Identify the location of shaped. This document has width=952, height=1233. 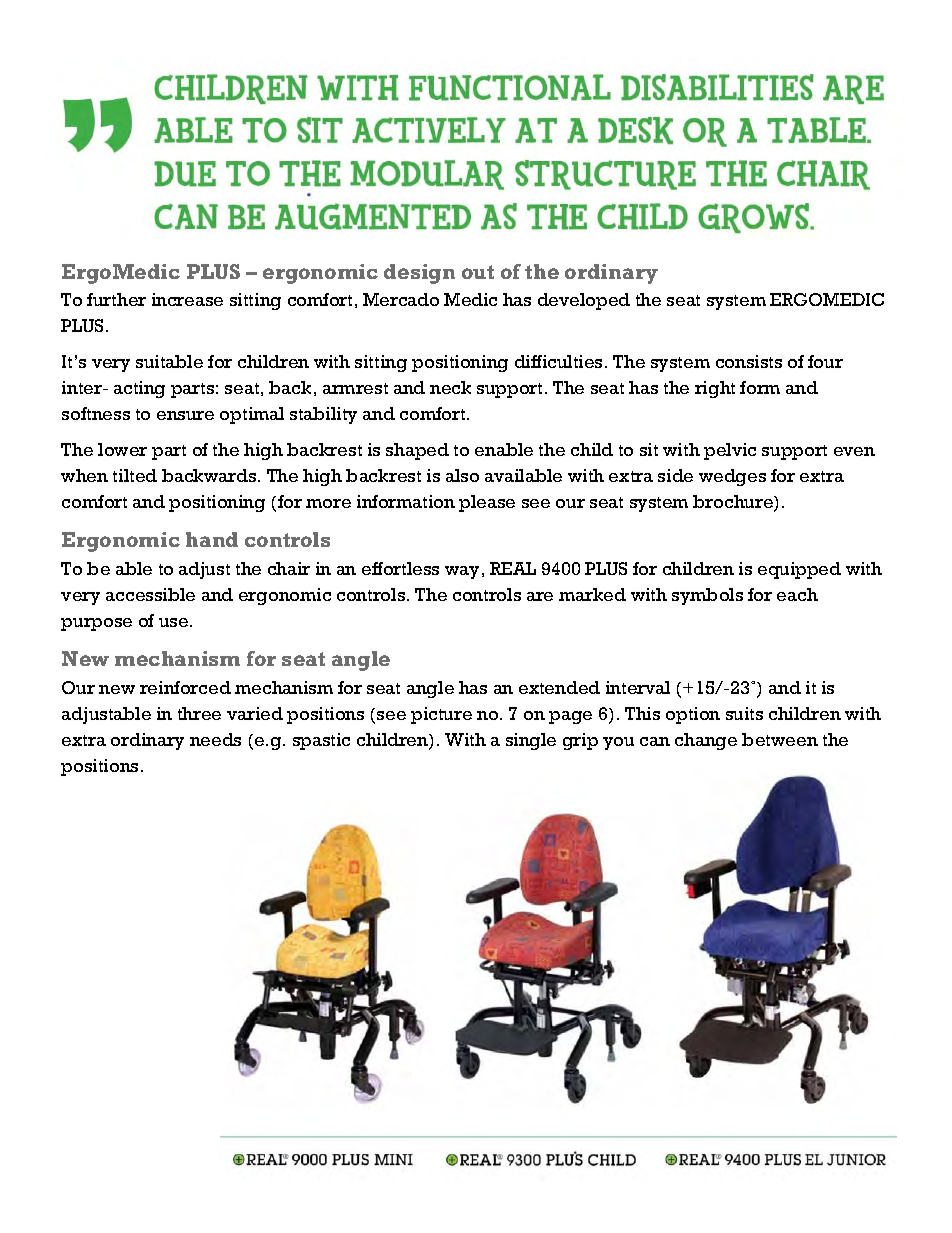
(417, 451).
